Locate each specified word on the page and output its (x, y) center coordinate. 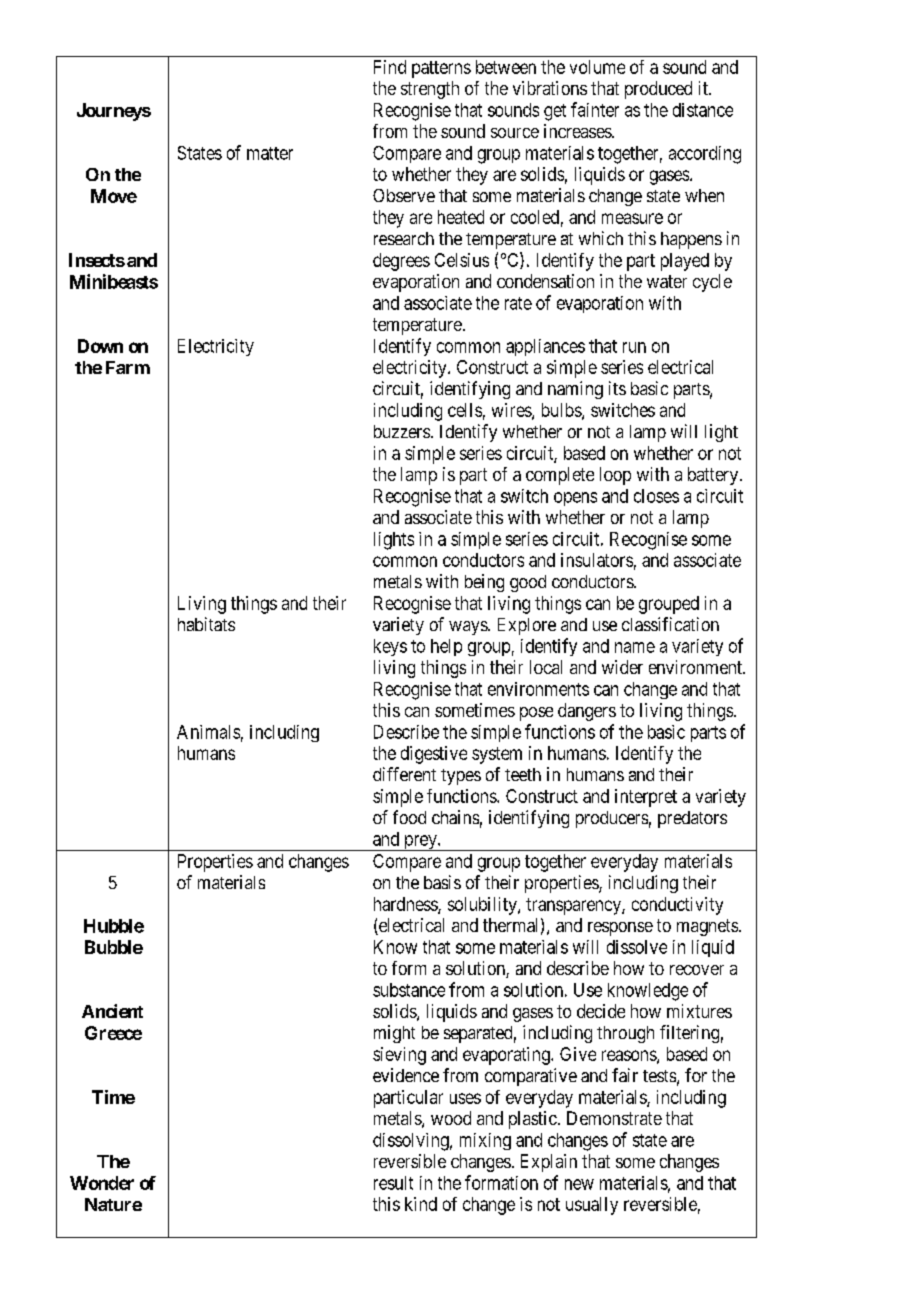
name (635, 647)
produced (658, 90)
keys (390, 647)
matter (270, 153)
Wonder (102, 1183)
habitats (206, 624)
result (393, 1183)
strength (430, 90)
